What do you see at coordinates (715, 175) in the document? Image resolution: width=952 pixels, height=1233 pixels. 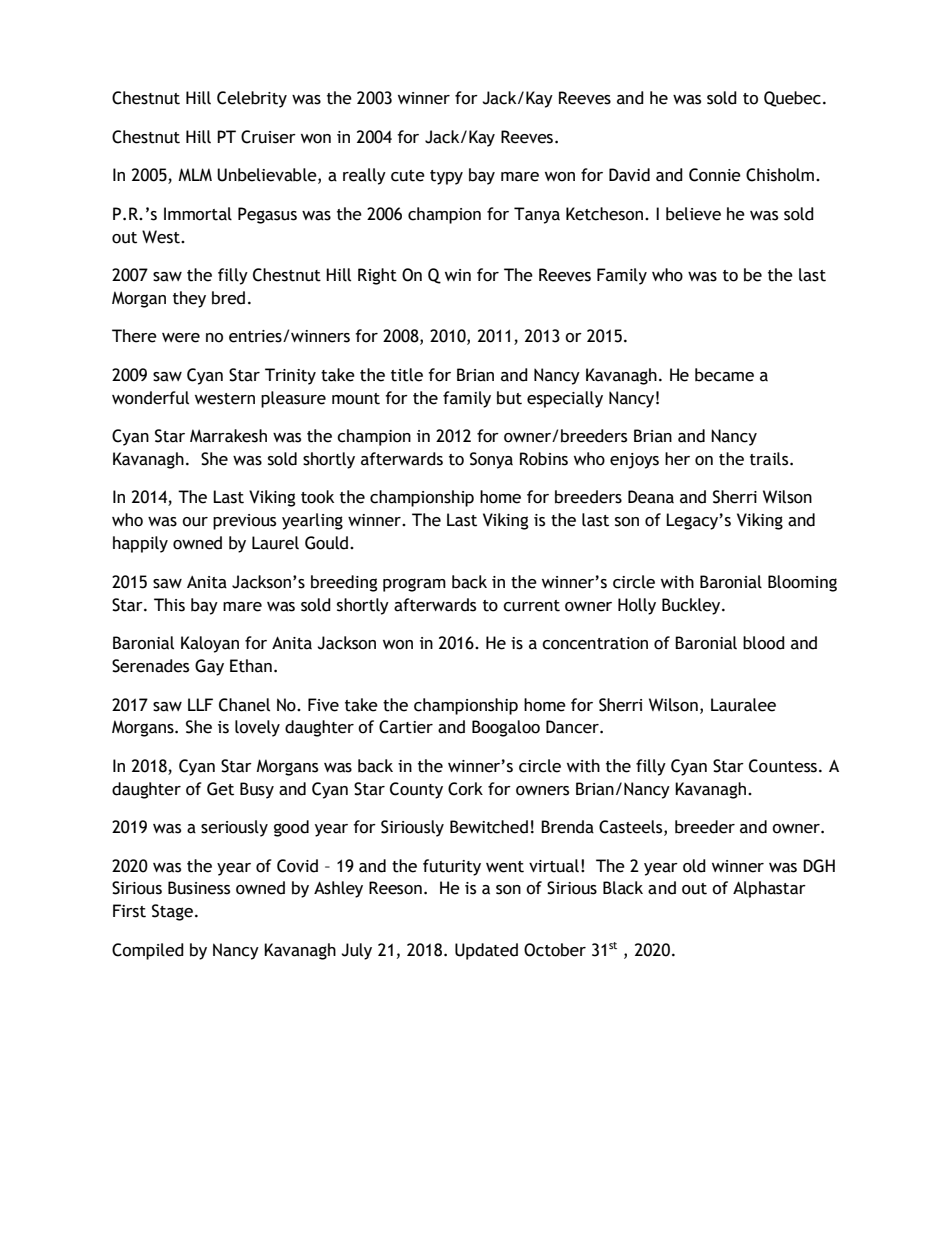 I see `Connie` at bounding box center [715, 175].
